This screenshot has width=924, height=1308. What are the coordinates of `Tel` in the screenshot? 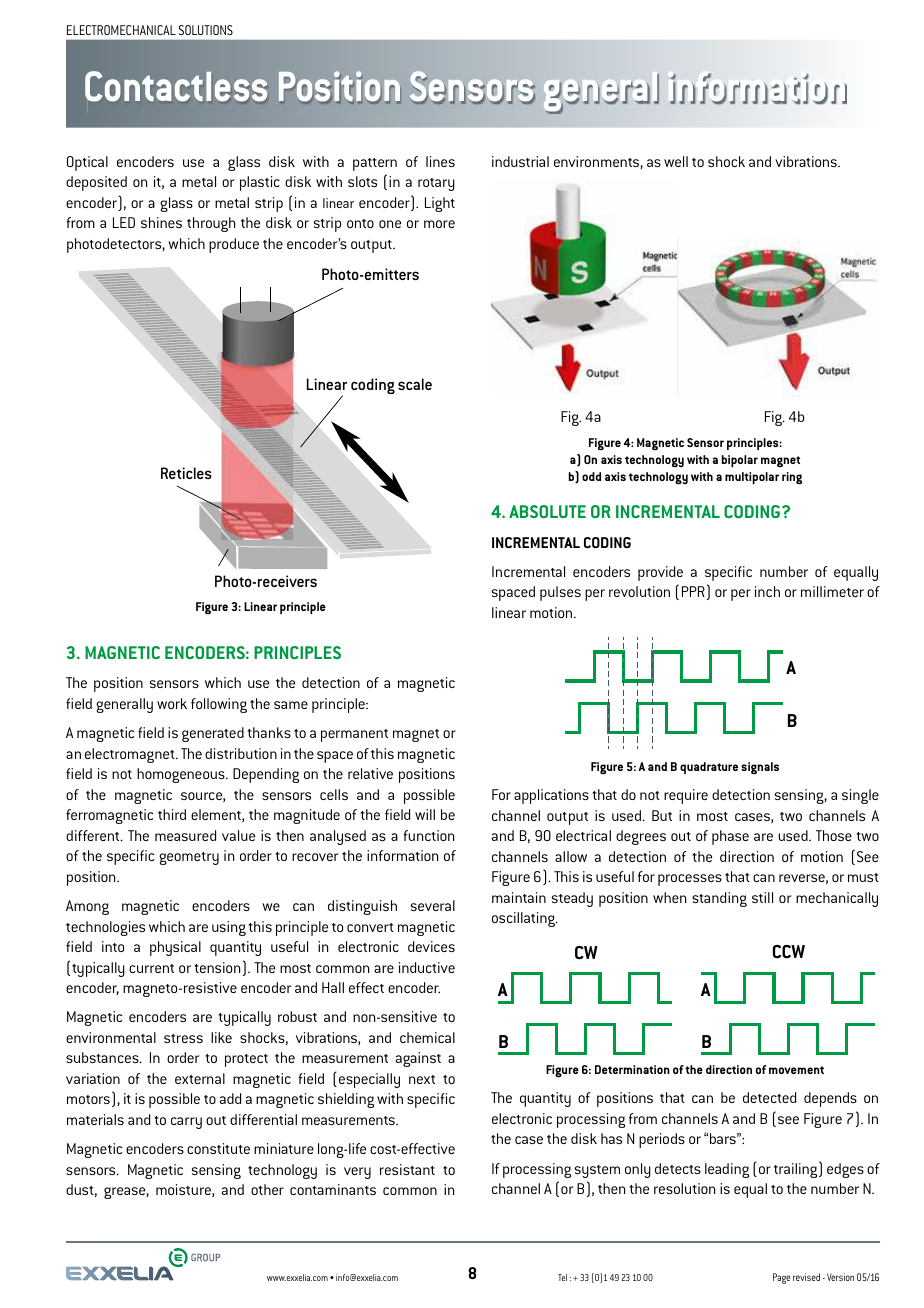 It's located at (562, 1277).
